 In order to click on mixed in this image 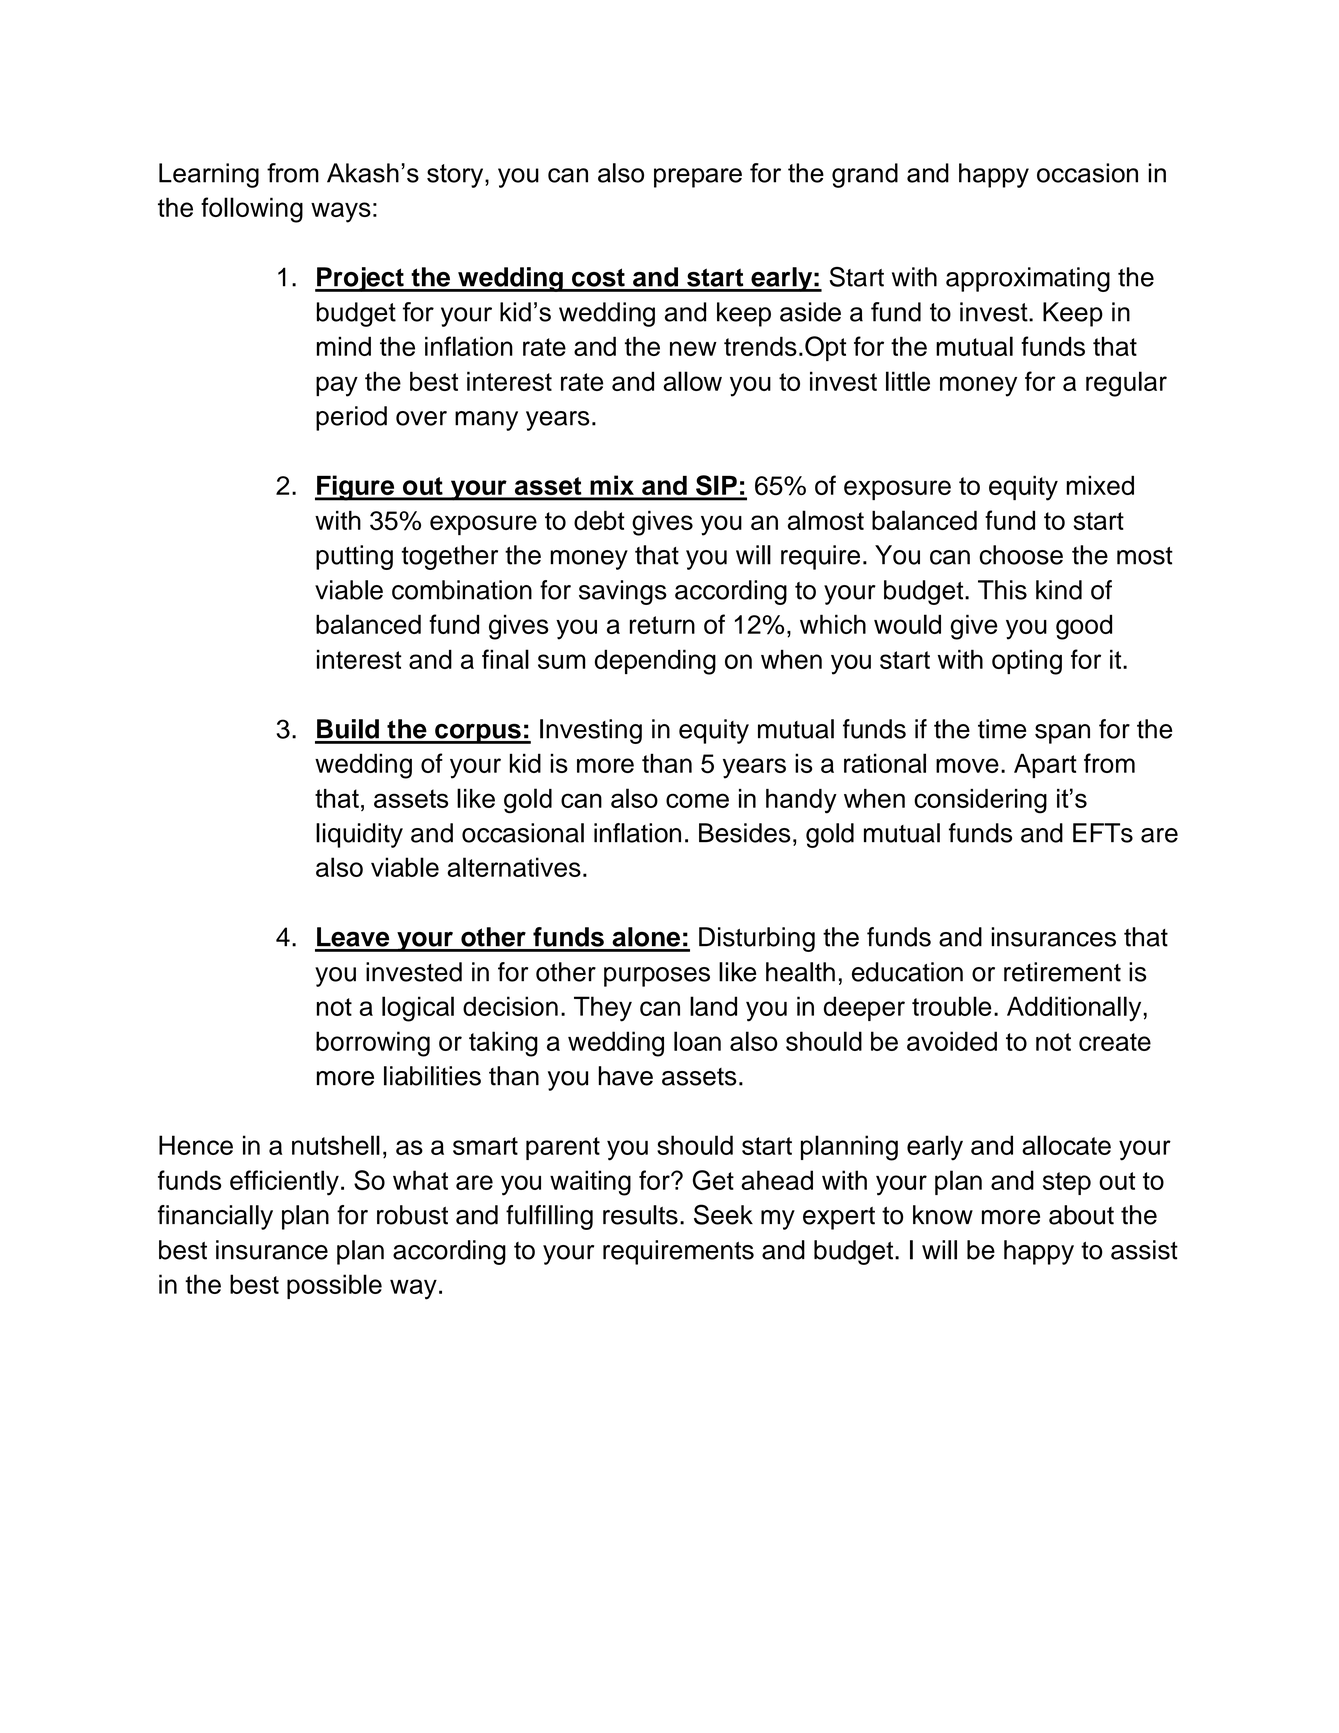, I will do `click(1100, 485)`.
